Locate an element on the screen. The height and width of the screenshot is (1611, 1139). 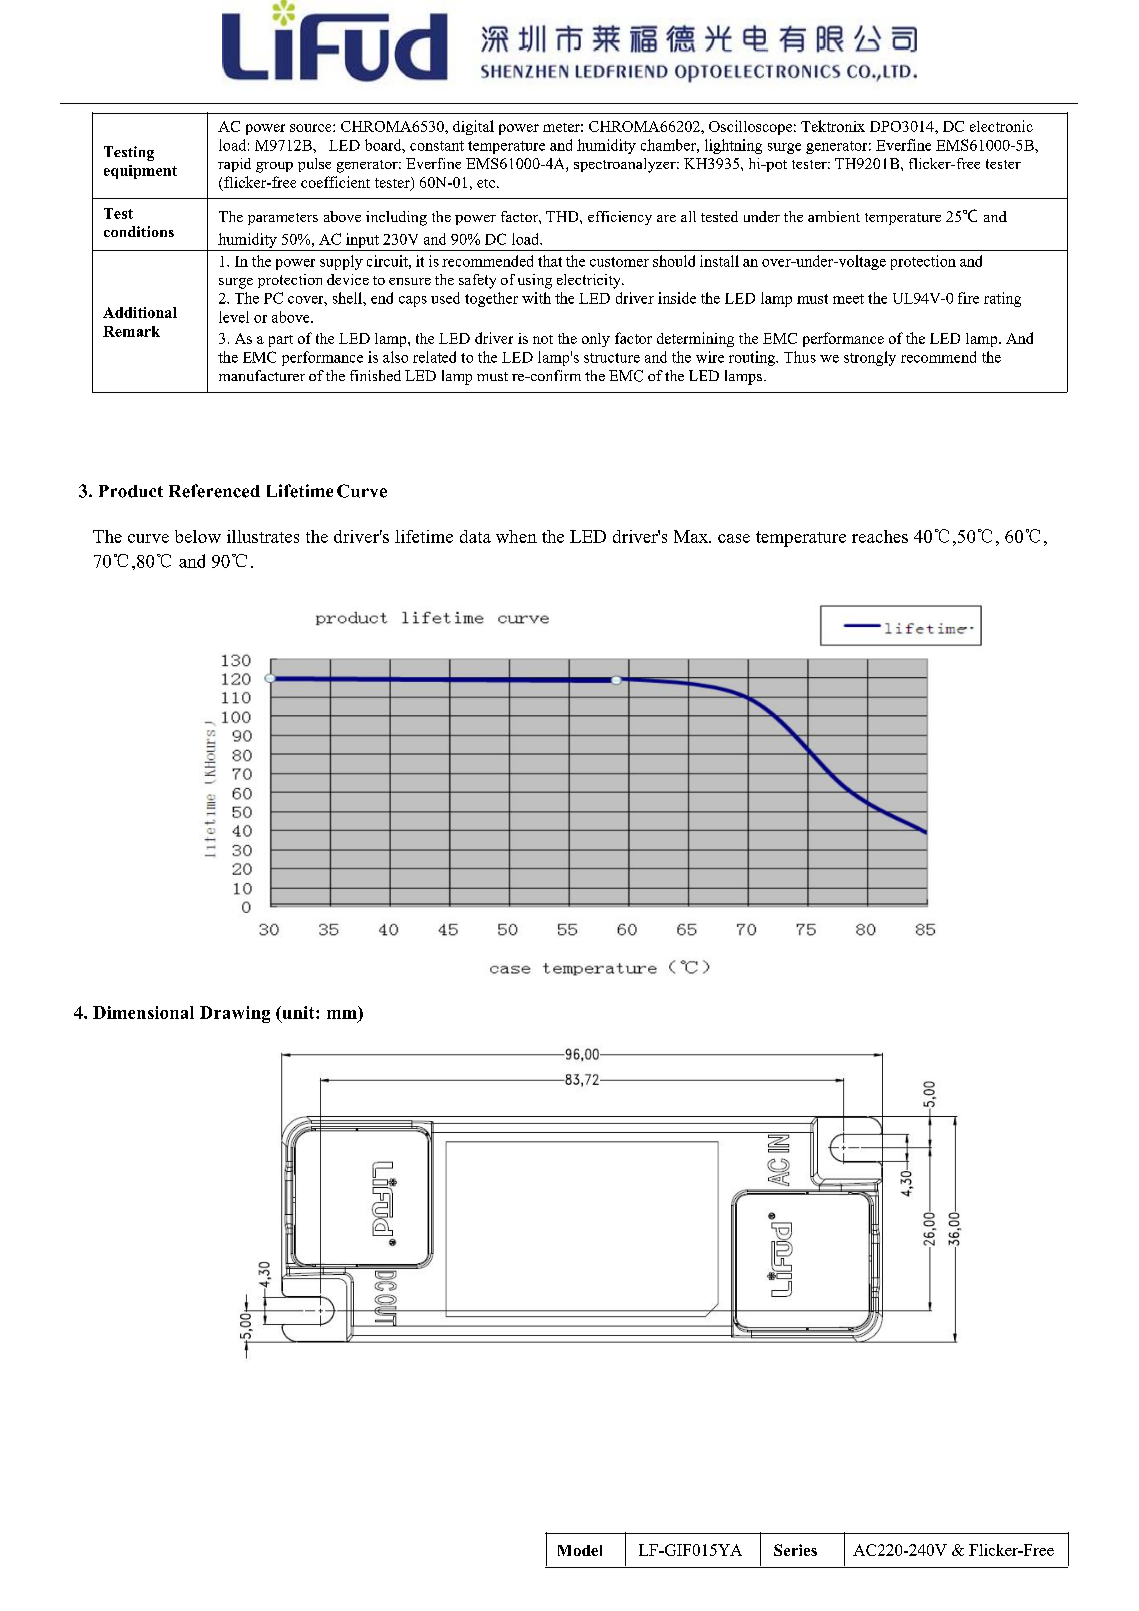
Model is located at coordinates (580, 1550).
